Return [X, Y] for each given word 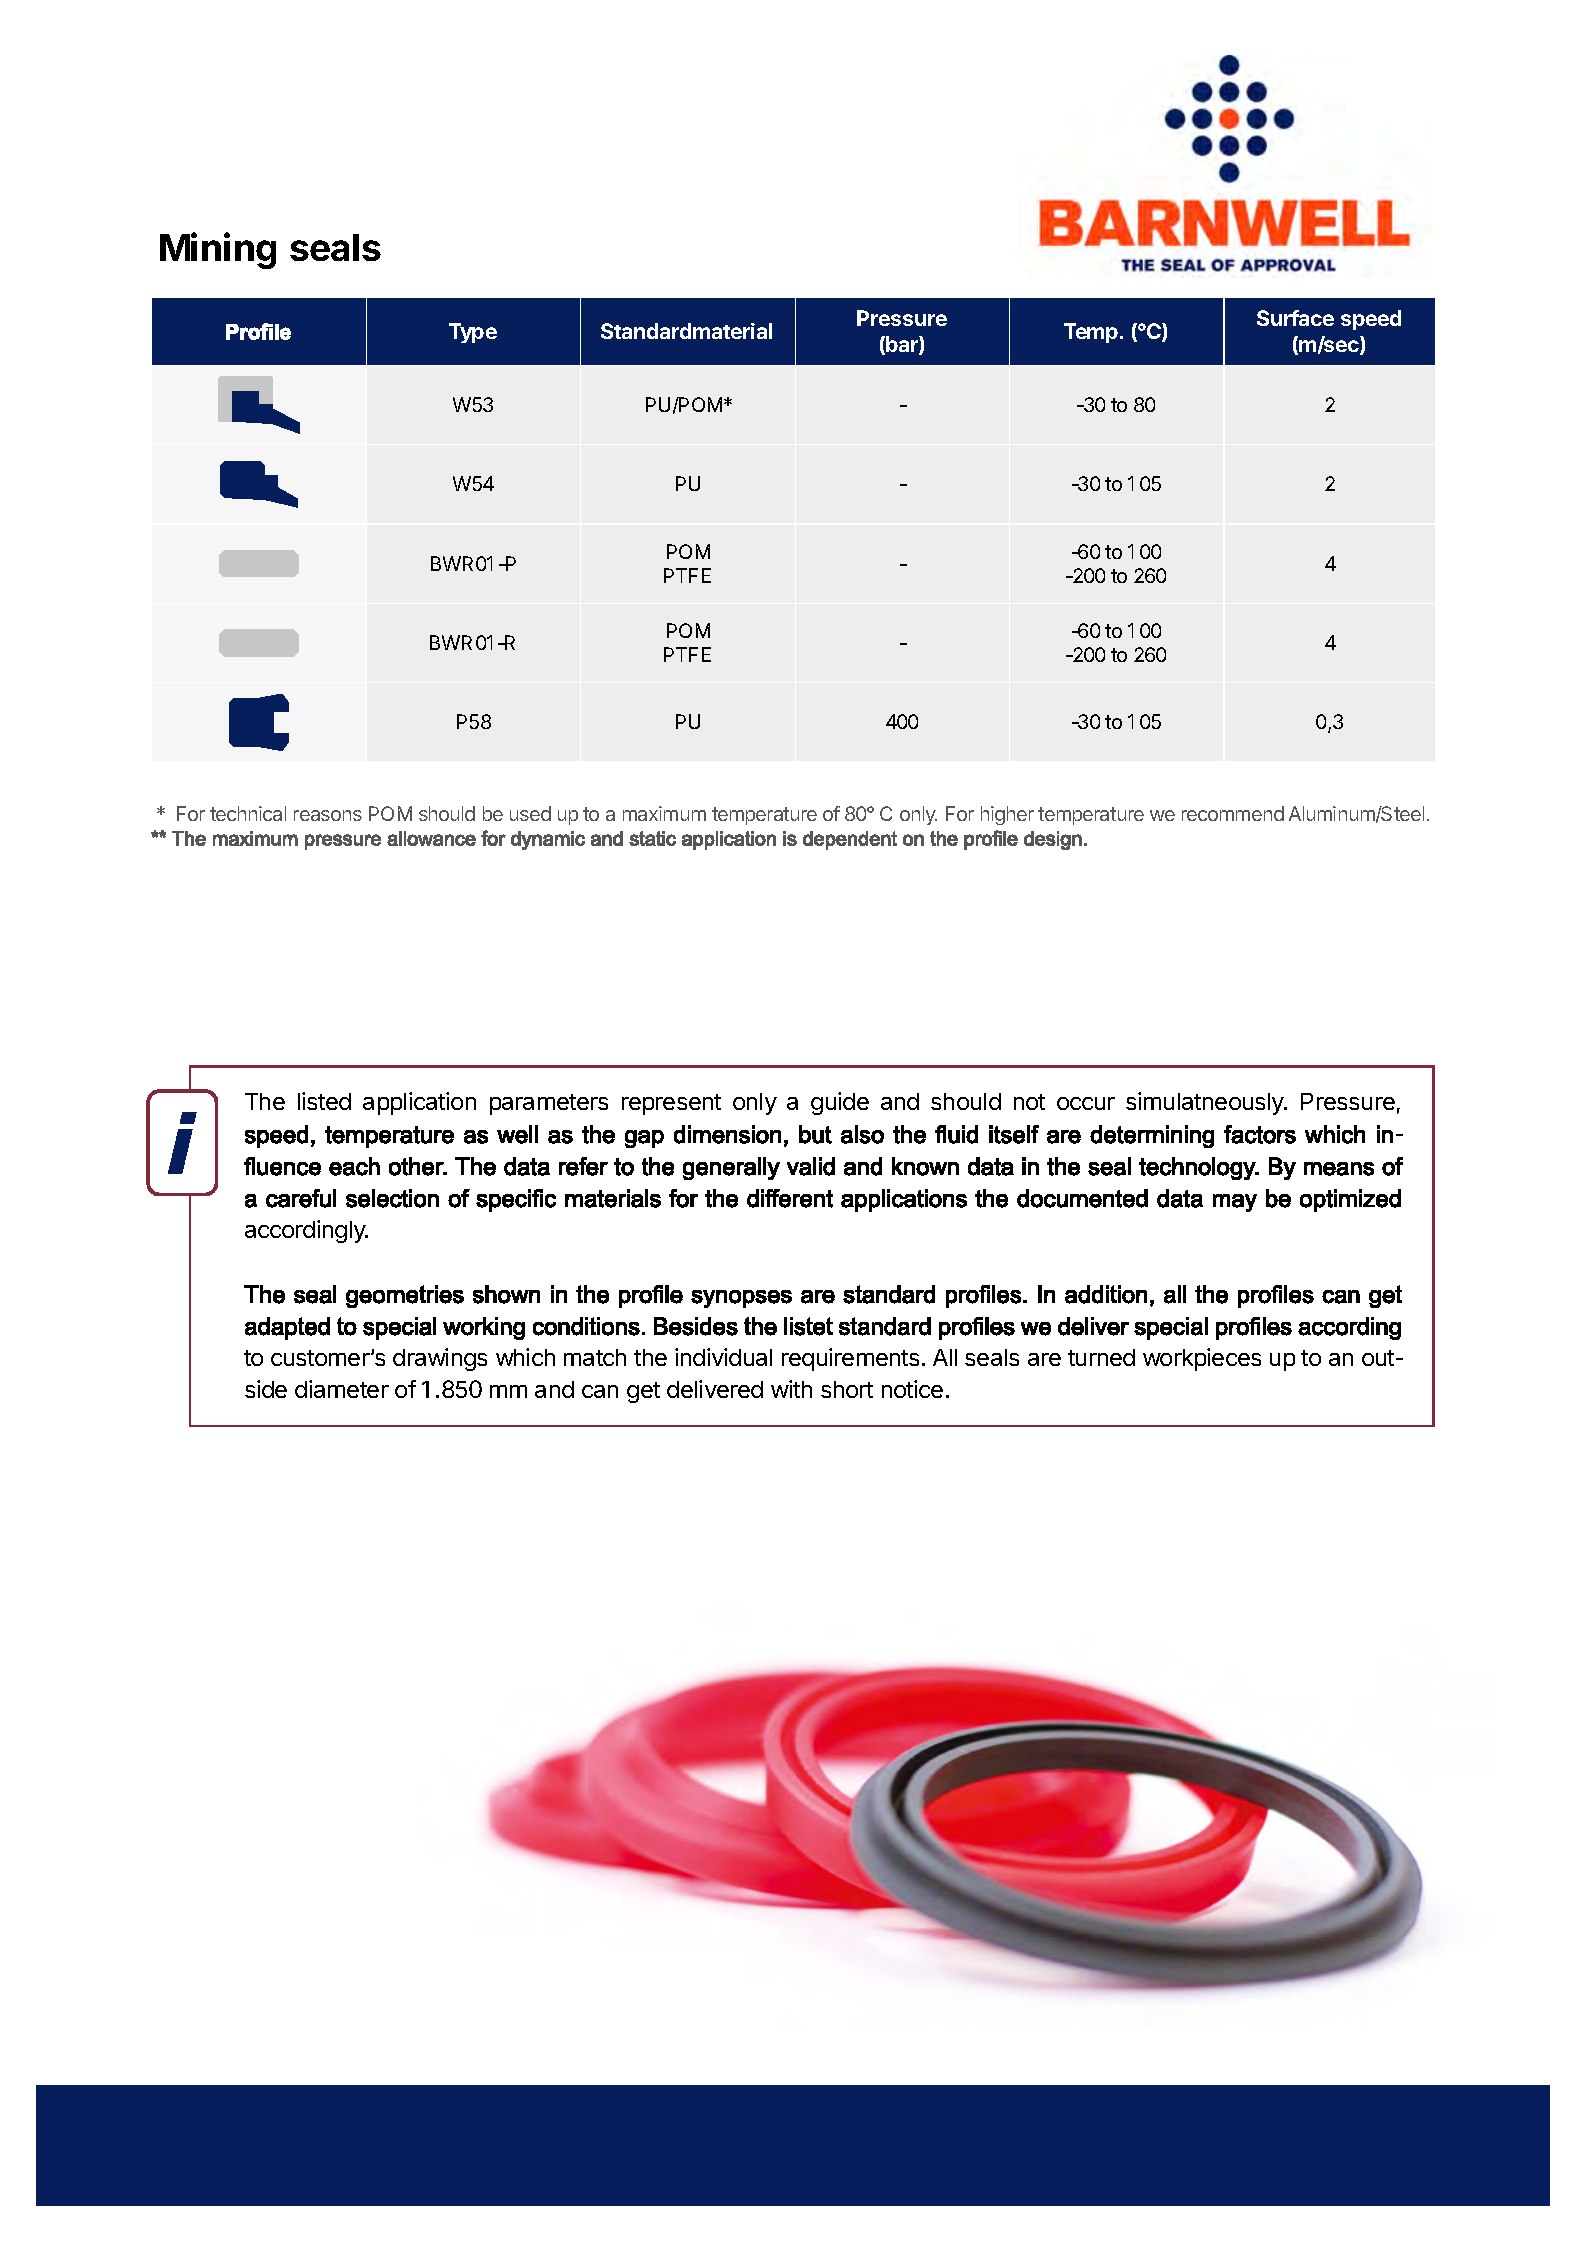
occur [1086, 1103]
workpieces [1202, 1359]
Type [473, 333]
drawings [440, 1359]
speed [1371, 320]
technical [248, 813]
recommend [1233, 813]
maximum [664, 813]
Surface [1295, 318]
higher [1007, 815]
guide [840, 1103]
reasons [328, 815]
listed [324, 1101]
